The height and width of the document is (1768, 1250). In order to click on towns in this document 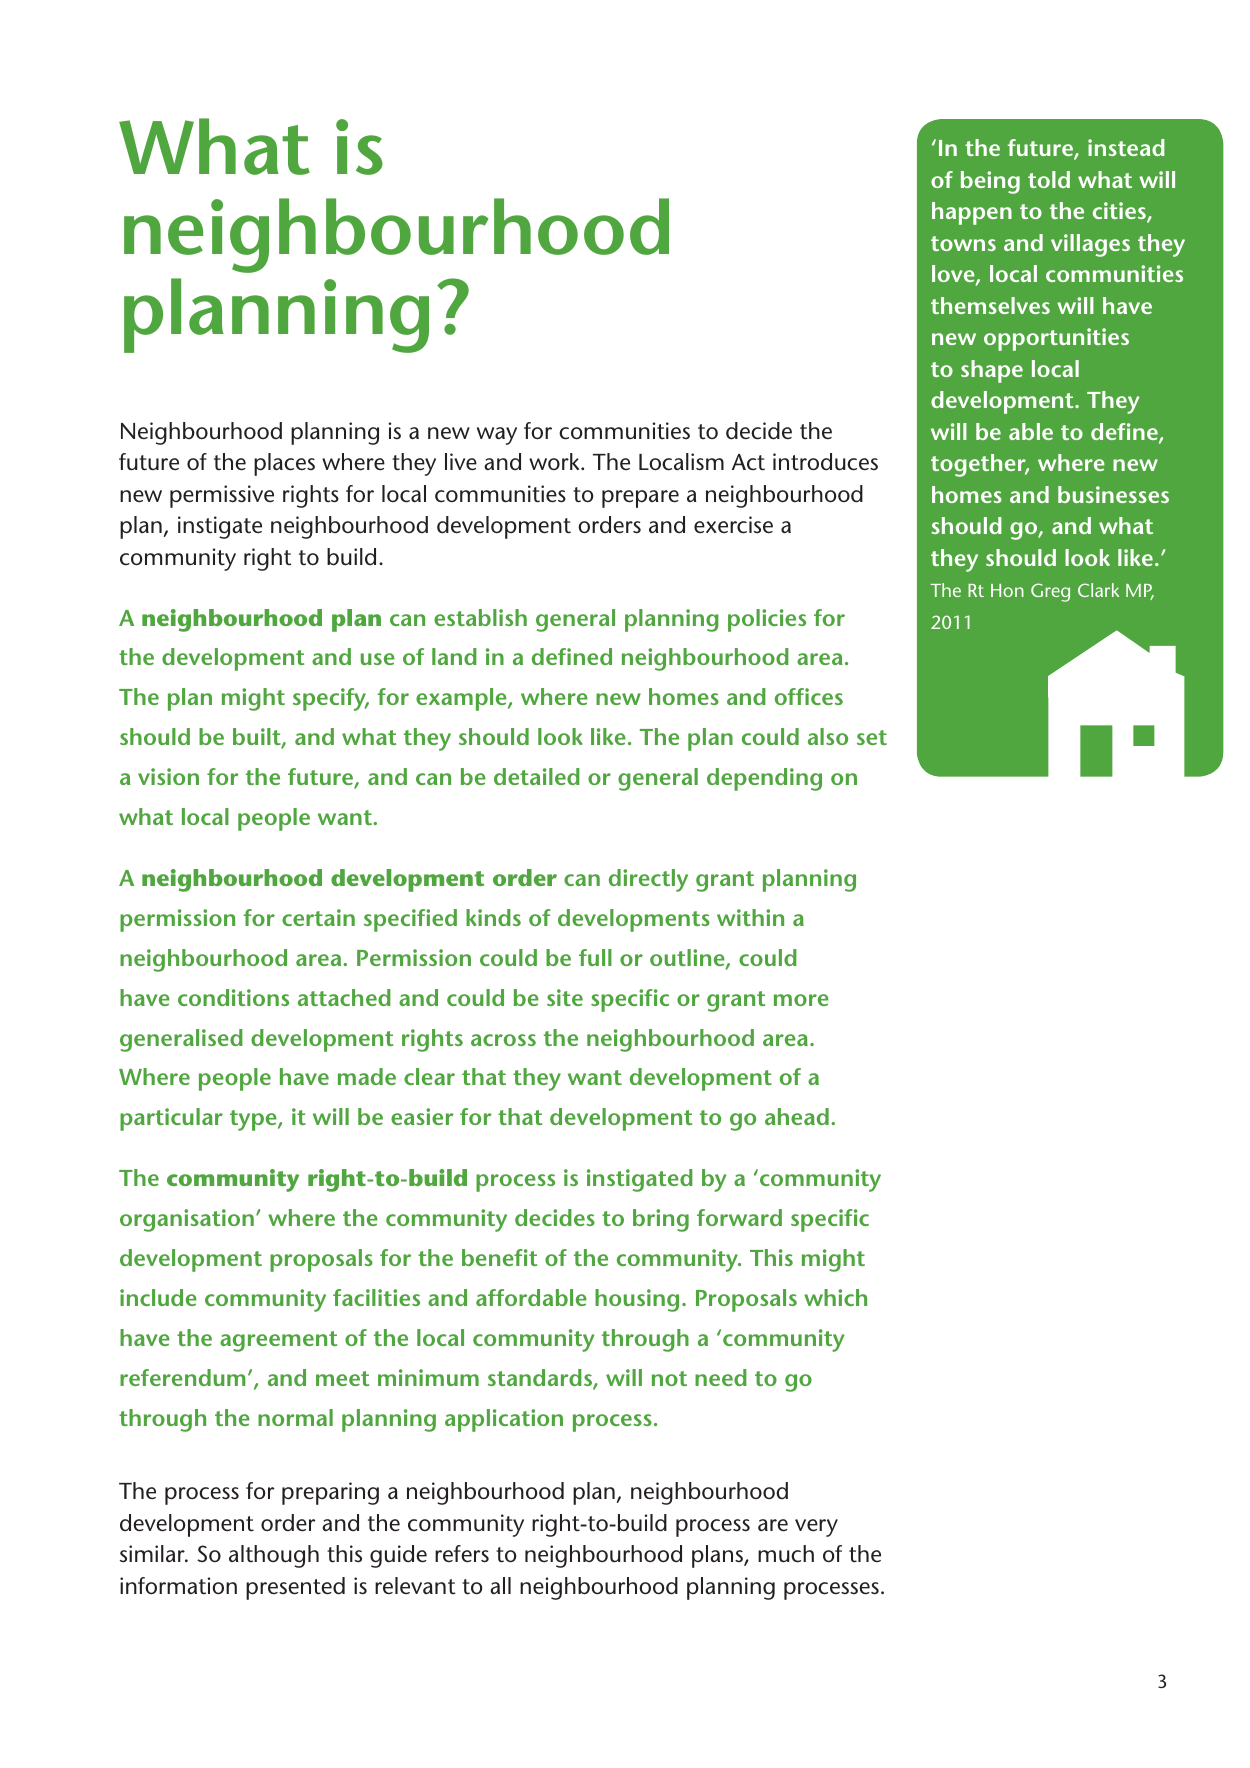, I will do `click(963, 243)`.
